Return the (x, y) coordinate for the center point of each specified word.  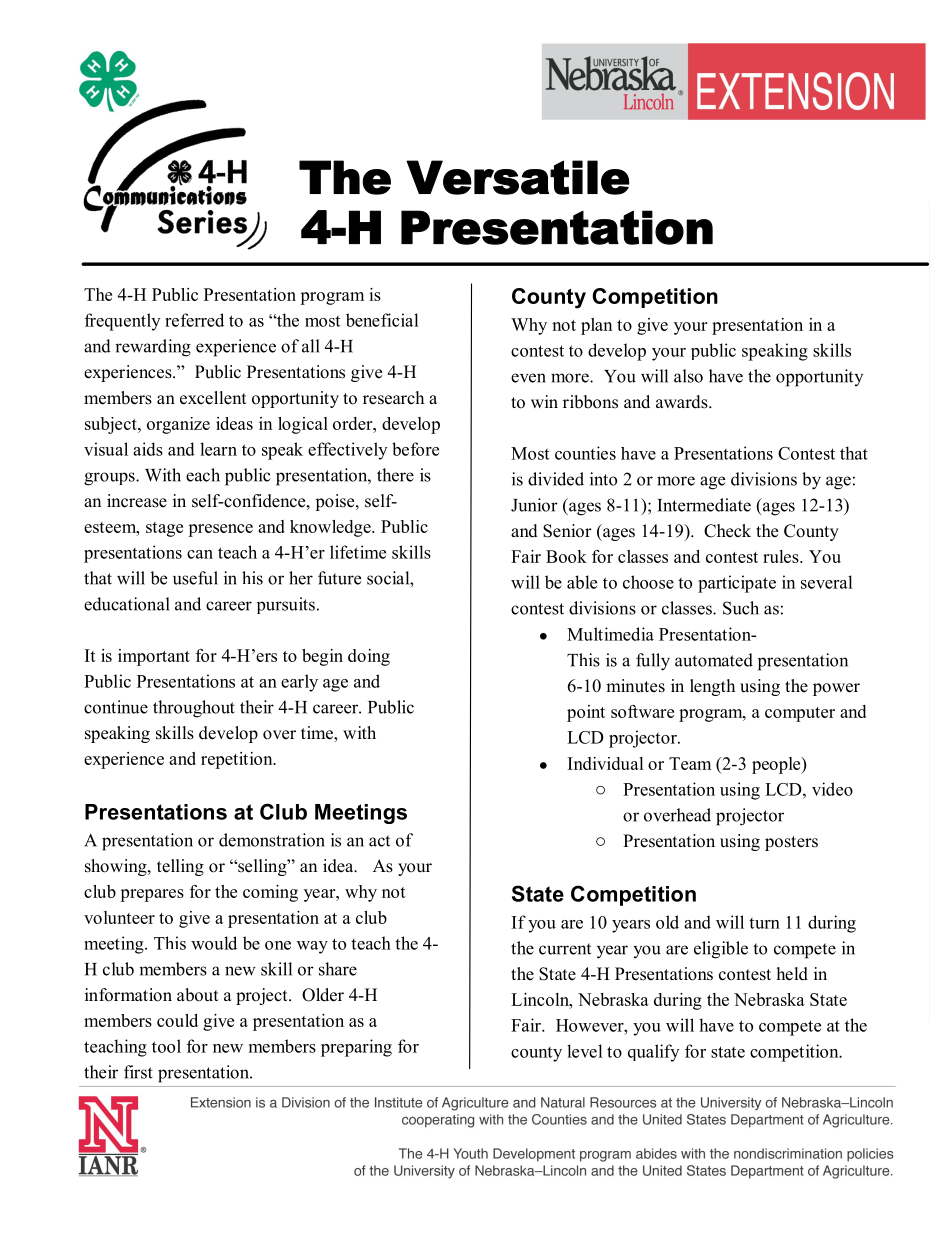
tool (166, 1046)
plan (596, 326)
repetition (238, 760)
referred (194, 320)
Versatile (518, 177)
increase (137, 501)
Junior (534, 505)
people (777, 765)
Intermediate (704, 505)
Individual (606, 763)
